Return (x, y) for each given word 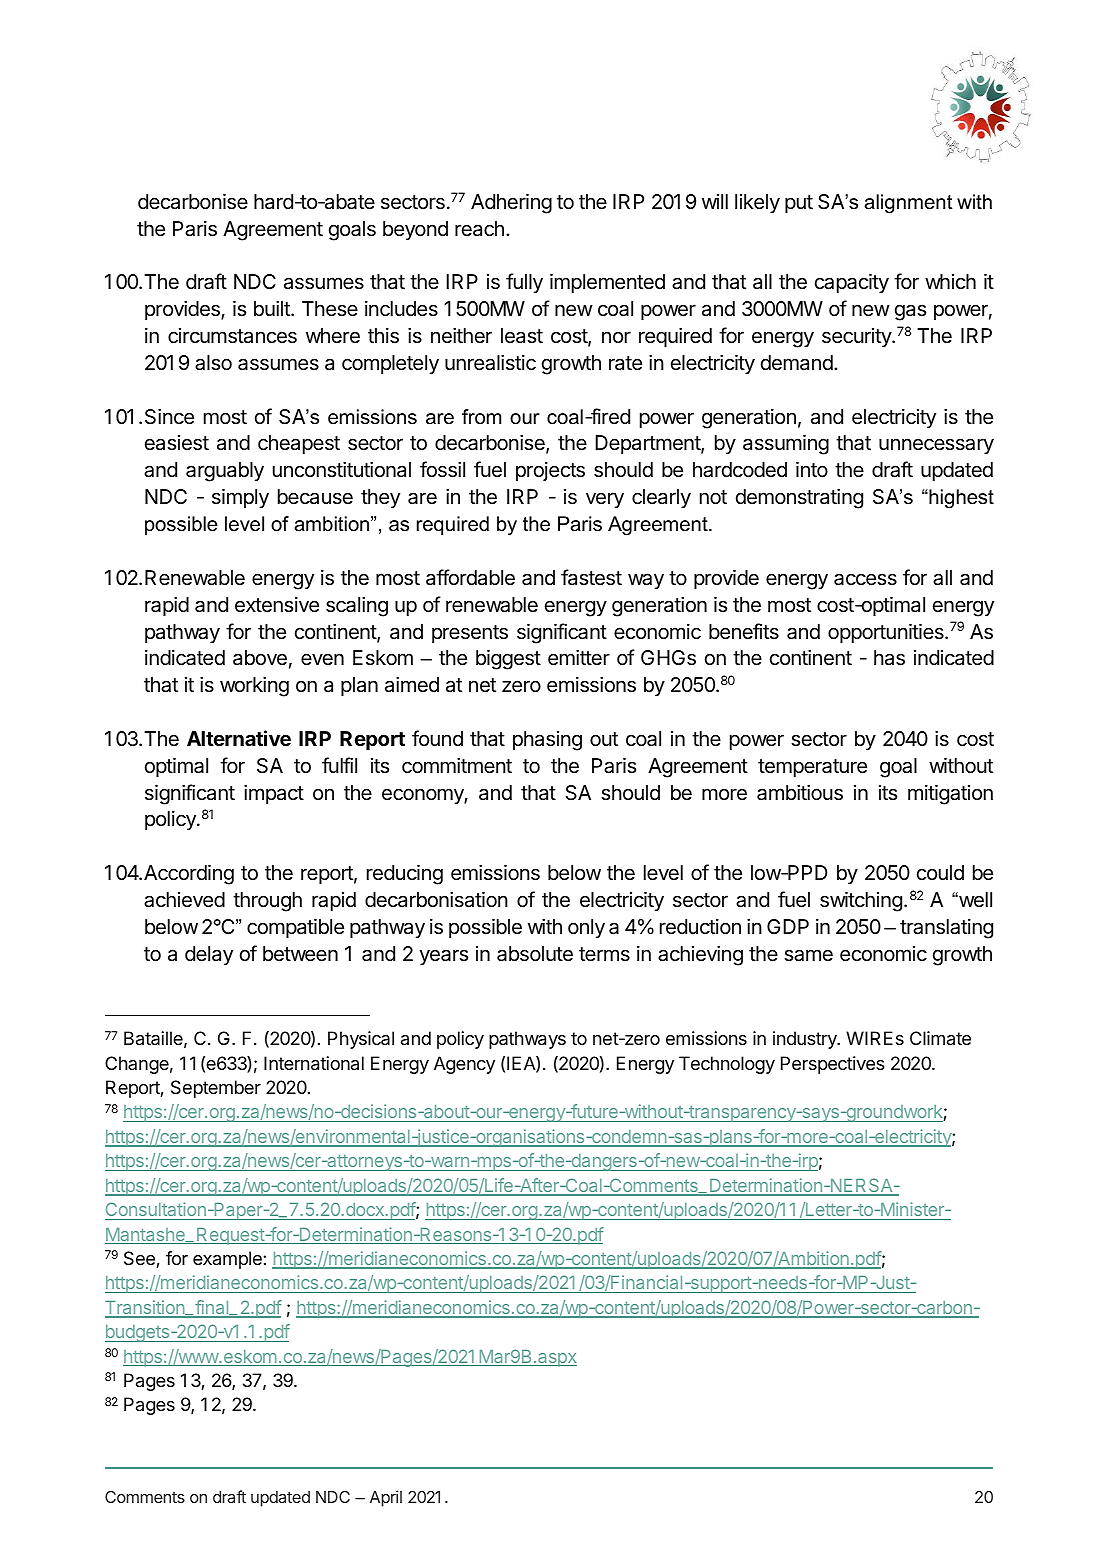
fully (524, 283)
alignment (908, 204)
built (273, 308)
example (228, 1260)
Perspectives (833, 1065)
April (386, 1498)
